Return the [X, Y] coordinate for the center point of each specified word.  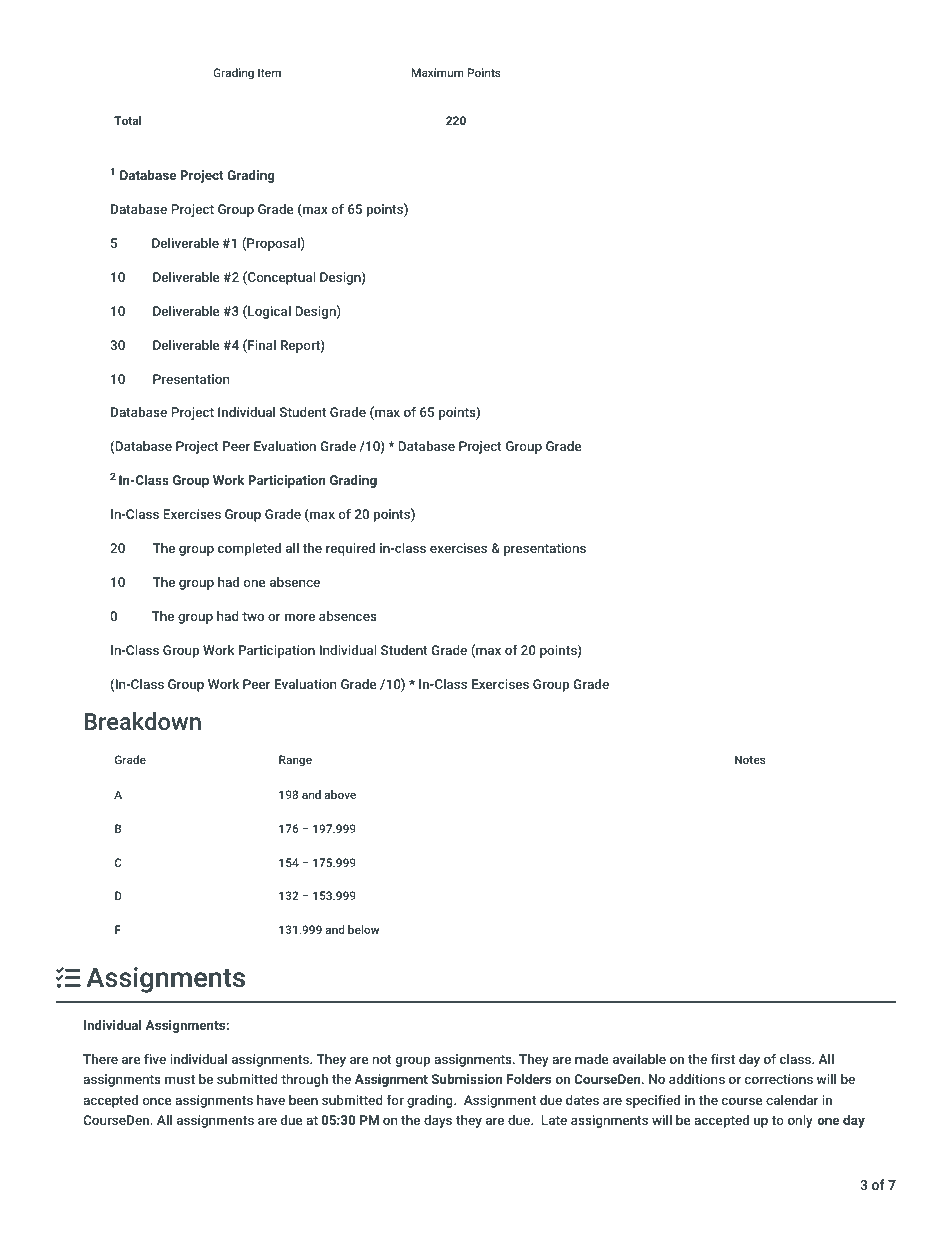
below [363, 929]
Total [127, 120]
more [300, 617]
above [340, 794]
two [253, 616]
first [723, 1058]
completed [249, 549]
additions [697, 1079]
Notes [750, 759]
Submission [467, 1079]
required [350, 549]
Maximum [438, 72]
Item [269, 72]
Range [295, 761]
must [180, 1079]
